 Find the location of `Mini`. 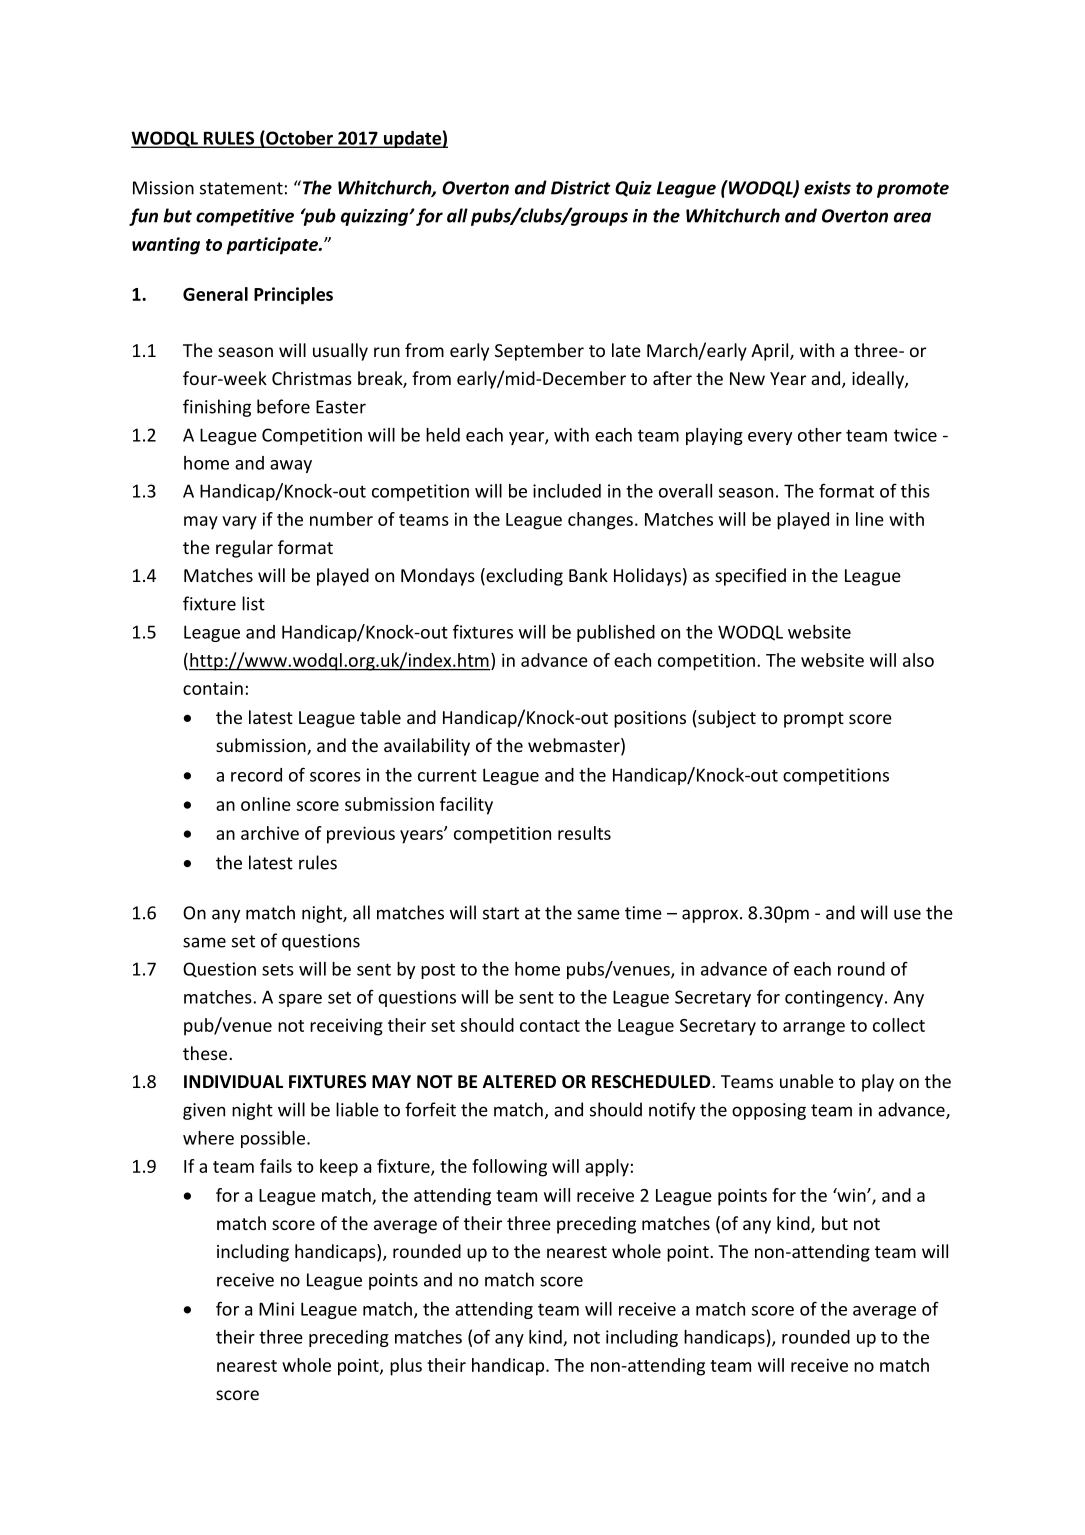

Mini is located at coordinates (276, 1309).
